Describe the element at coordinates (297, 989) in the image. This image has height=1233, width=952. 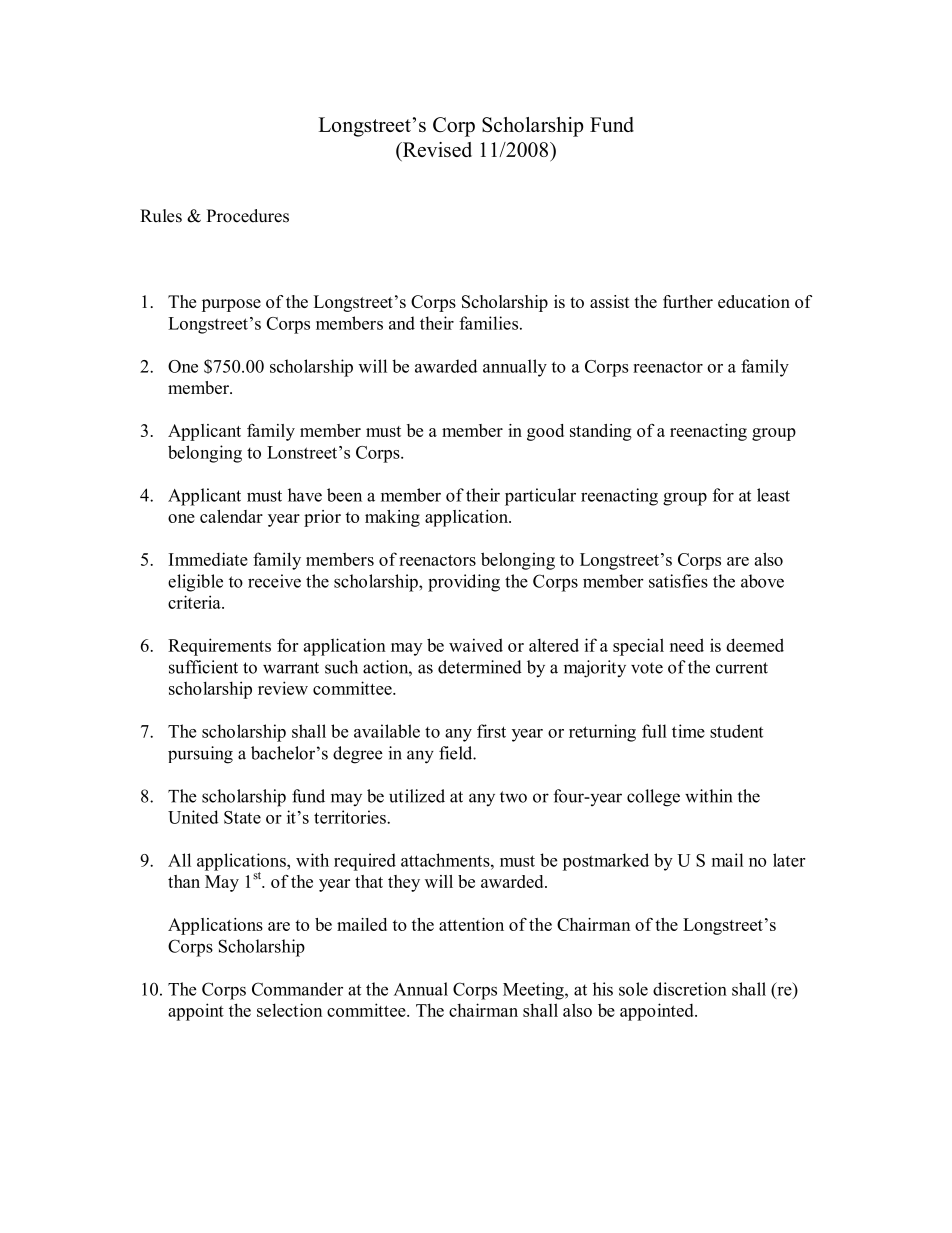
I see `Commander` at that location.
